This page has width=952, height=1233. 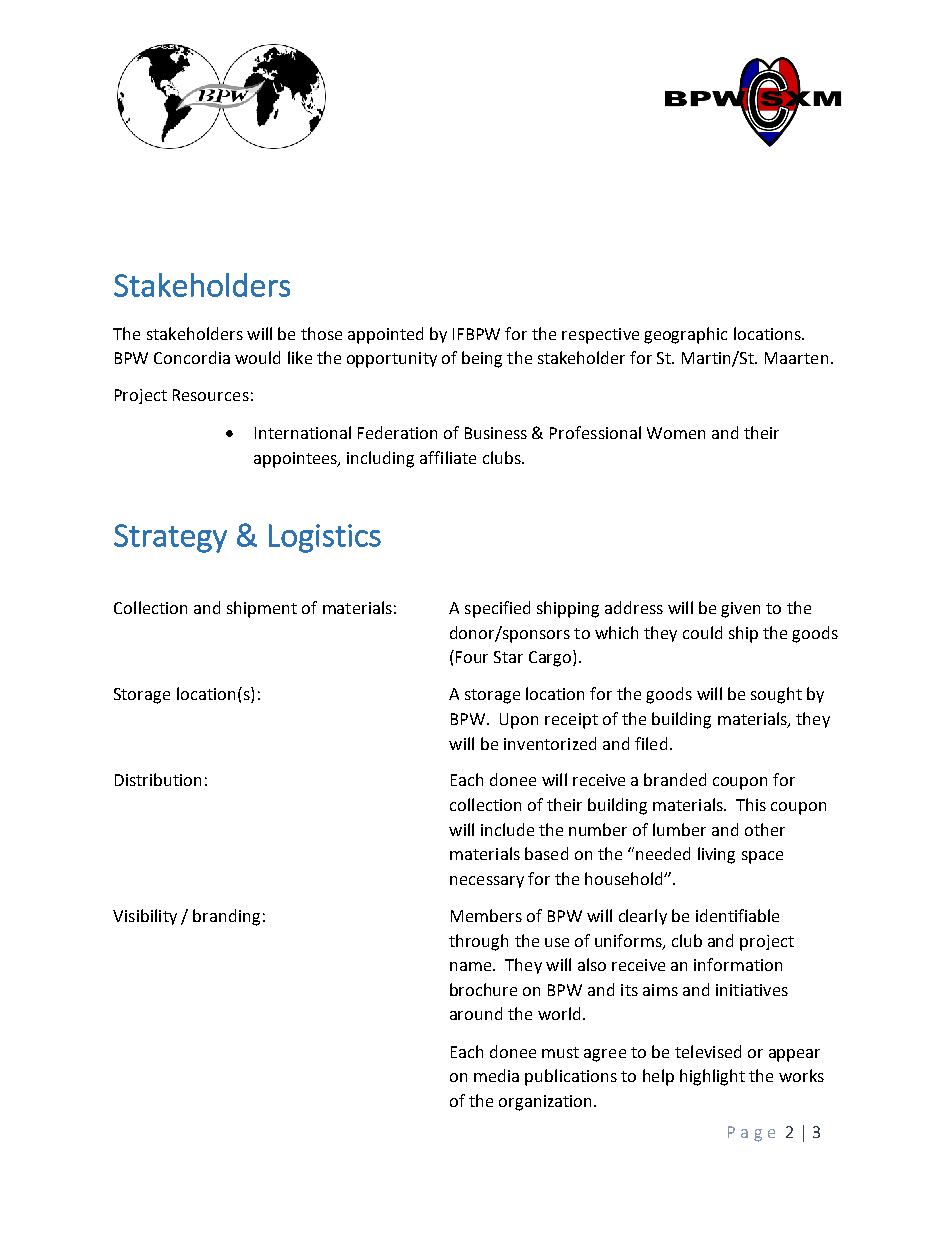 I want to click on media, so click(x=496, y=1075).
